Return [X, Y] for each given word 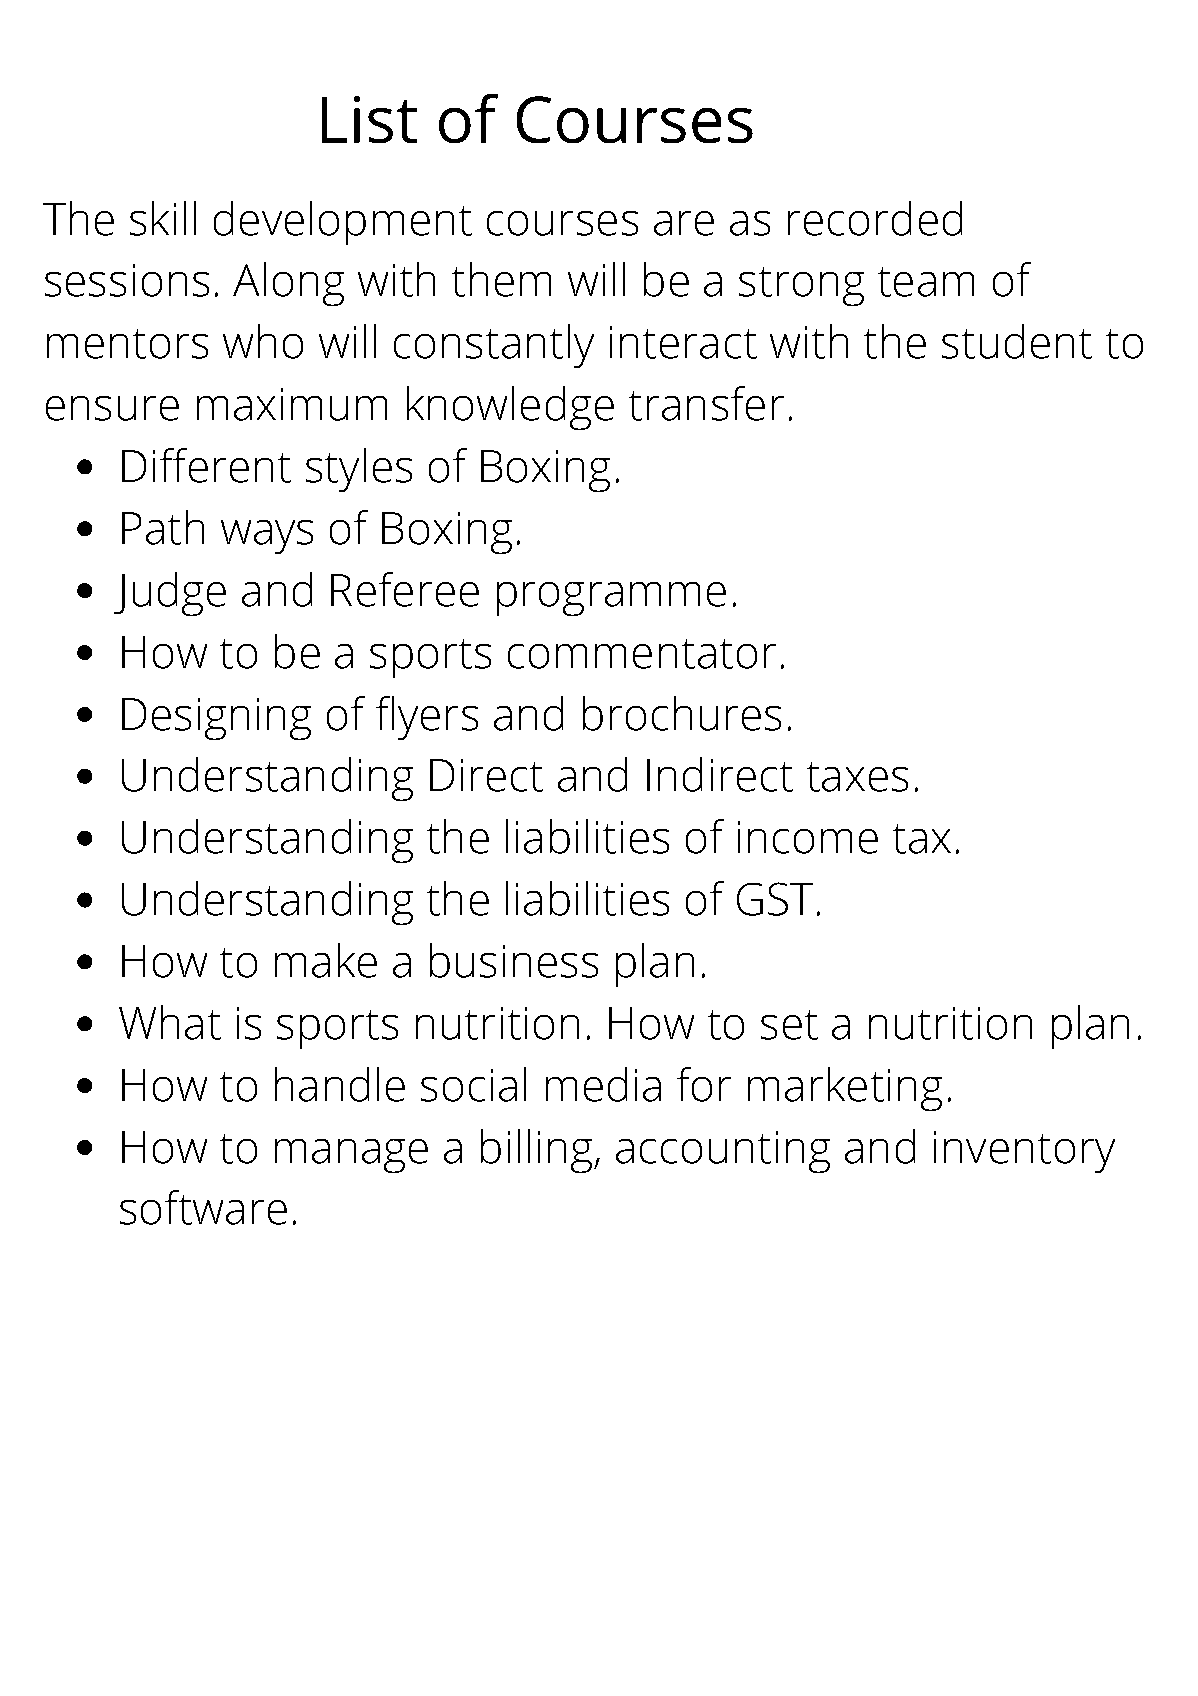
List [369, 119]
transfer [706, 403]
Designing [216, 719]
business [514, 960]
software [203, 1207]
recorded [875, 218]
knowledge [510, 408]
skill [163, 218]
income [808, 837]
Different [206, 465]
